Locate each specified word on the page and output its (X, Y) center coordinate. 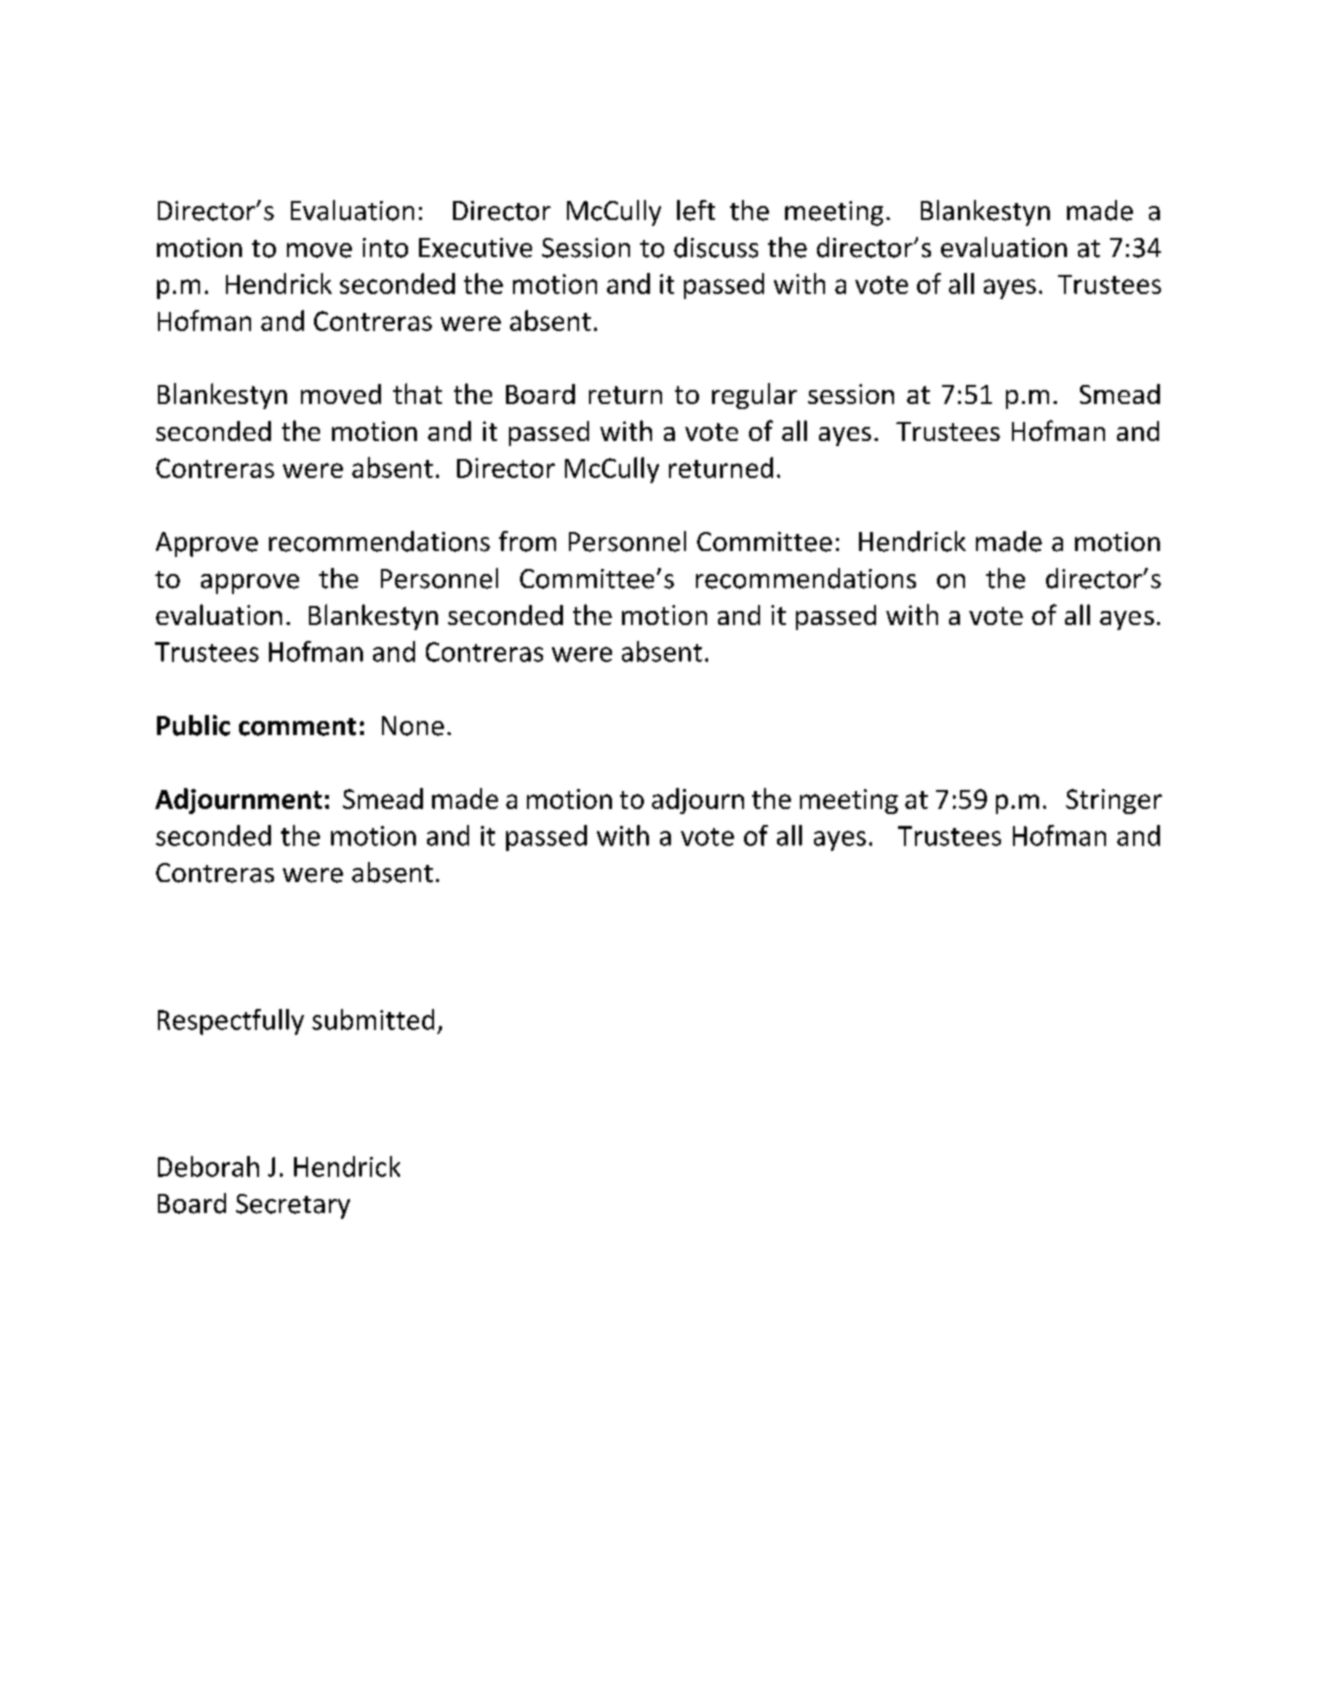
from (527, 541)
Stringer (1114, 801)
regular (754, 396)
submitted (373, 1019)
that (417, 393)
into (385, 248)
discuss (716, 247)
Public (193, 725)
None (413, 726)
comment (297, 727)
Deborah (208, 1166)
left (696, 210)
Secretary (293, 1206)
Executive (475, 248)
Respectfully (231, 1022)
